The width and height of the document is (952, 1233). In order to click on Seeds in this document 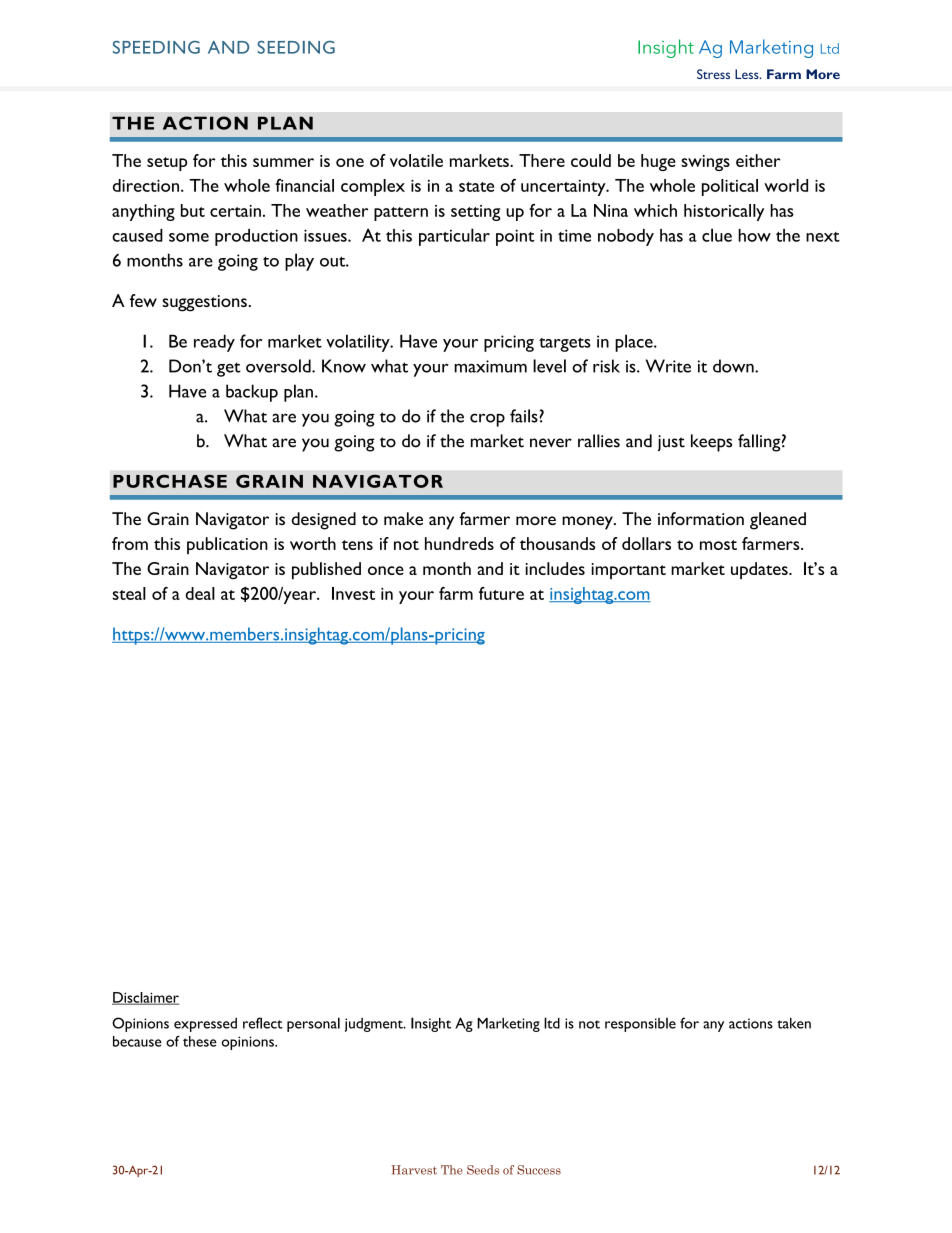, I will do `click(483, 1170)`.
